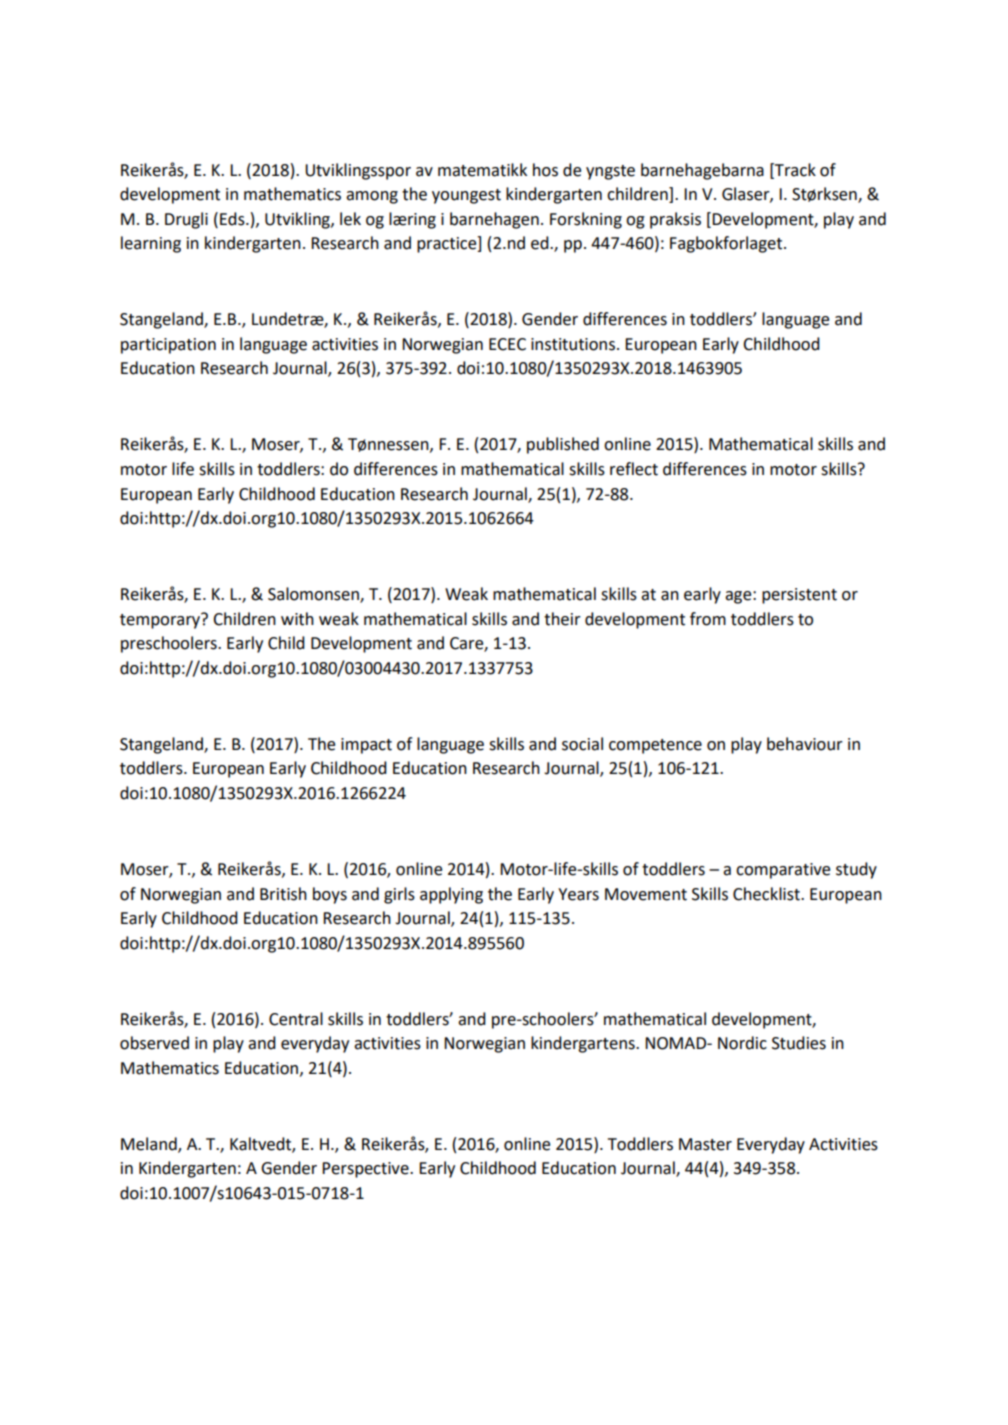 This document has width=1008, height=1425. I want to click on applying, so click(451, 895).
